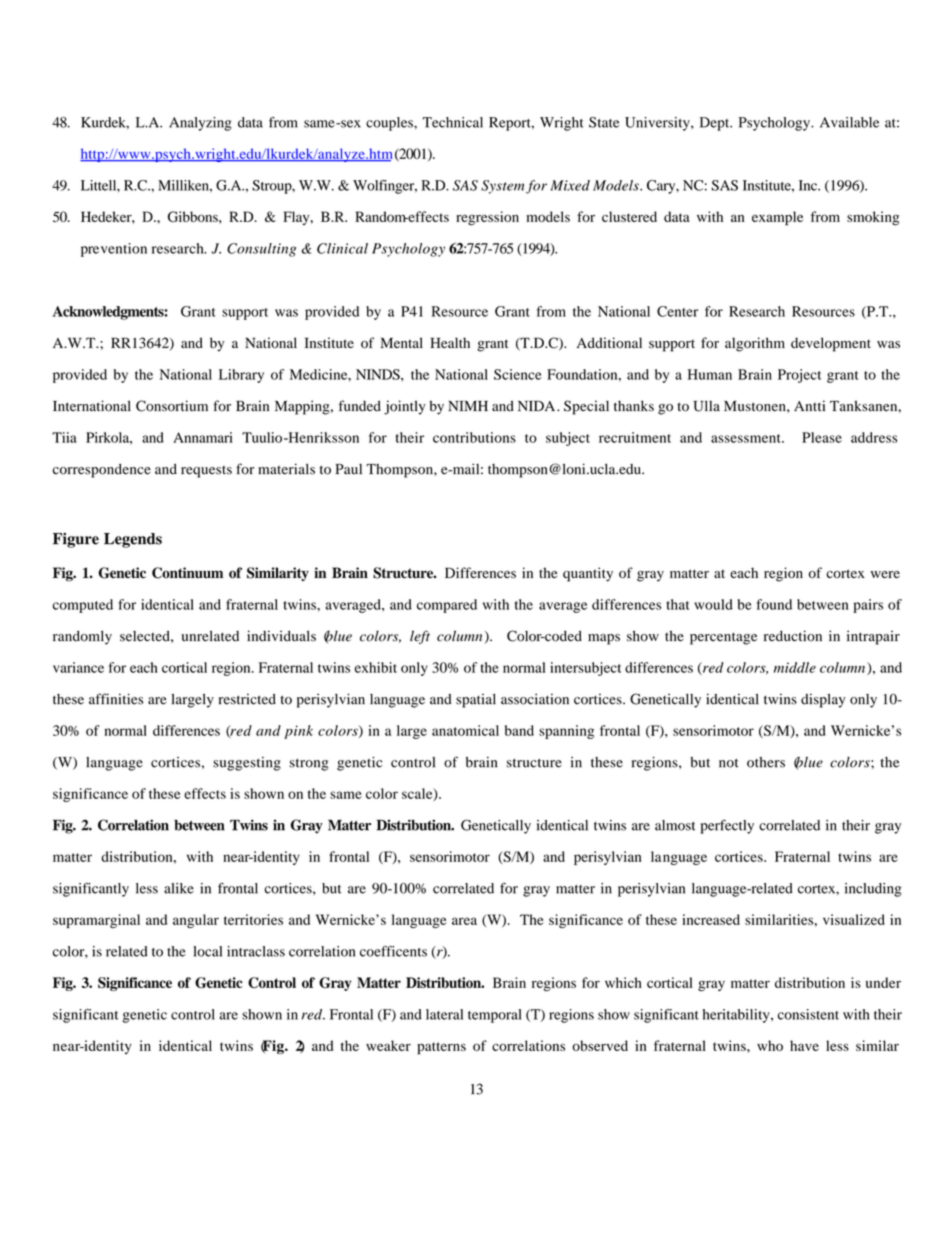 Image resolution: width=952 pixels, height=1233 pixels. I want to click on Technical, so click(453, 122).
